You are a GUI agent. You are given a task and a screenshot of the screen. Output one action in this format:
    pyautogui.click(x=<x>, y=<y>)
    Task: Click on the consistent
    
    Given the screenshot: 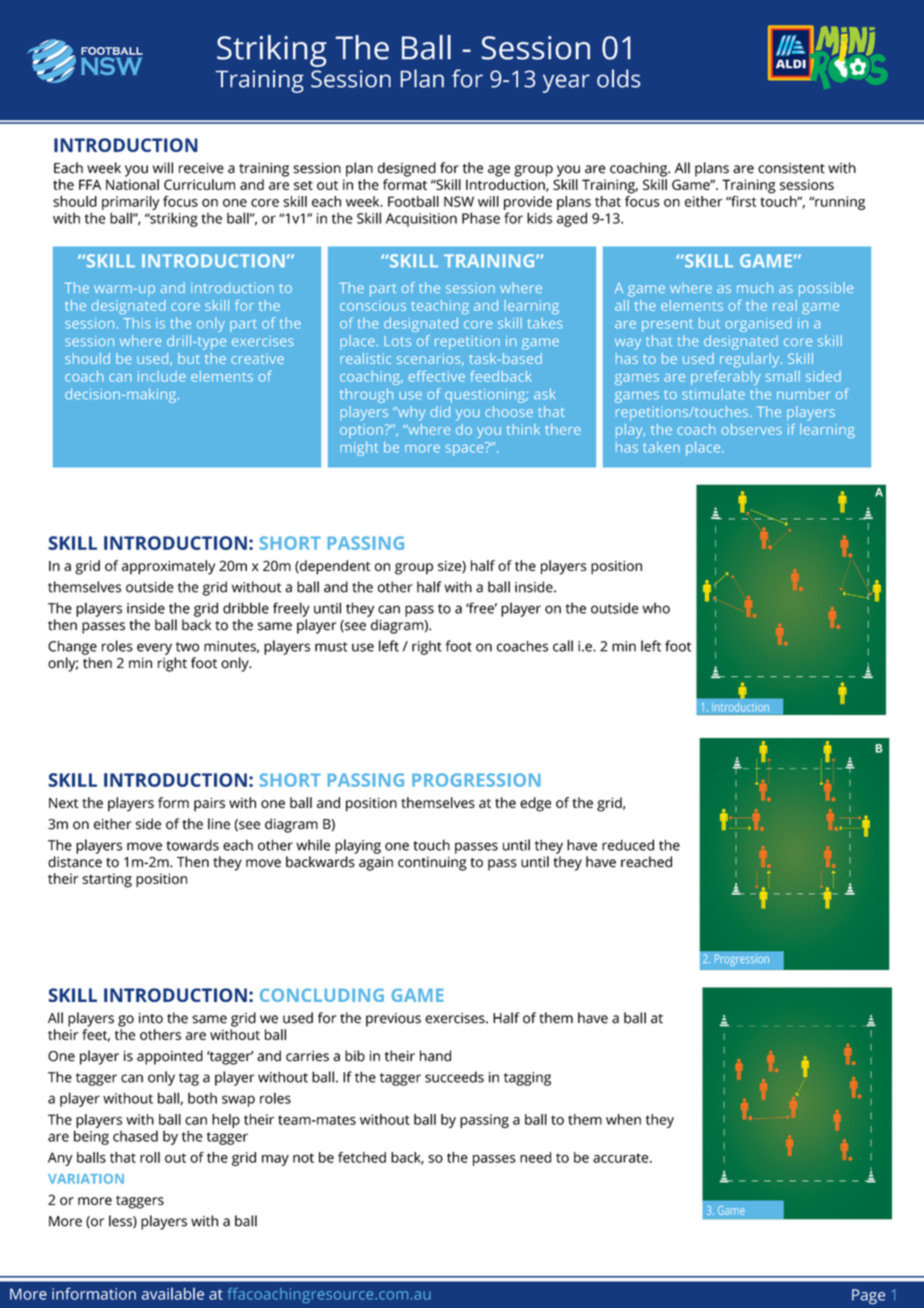 What is the action you would take?
    pyautogui.click(x=791, y=168)
